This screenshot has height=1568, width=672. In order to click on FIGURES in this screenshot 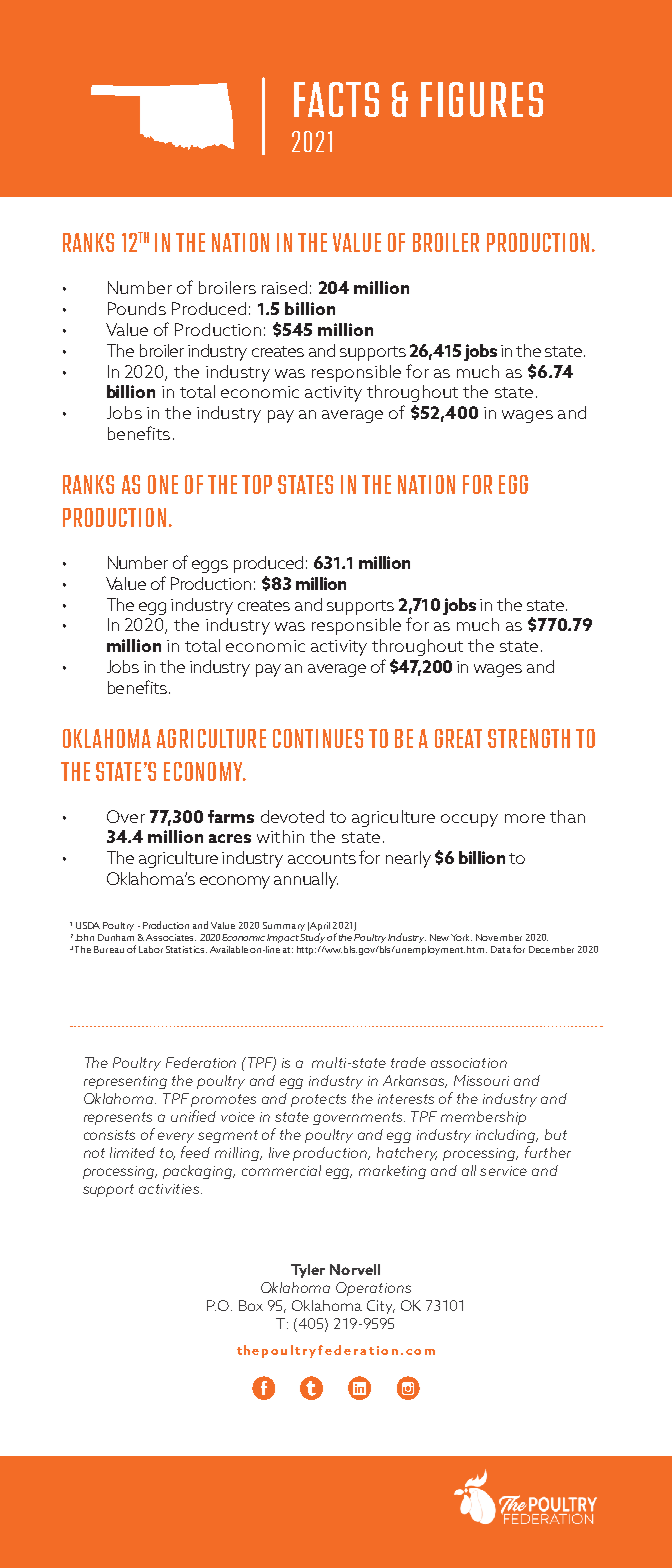, I will do `click(482, 99)`.
